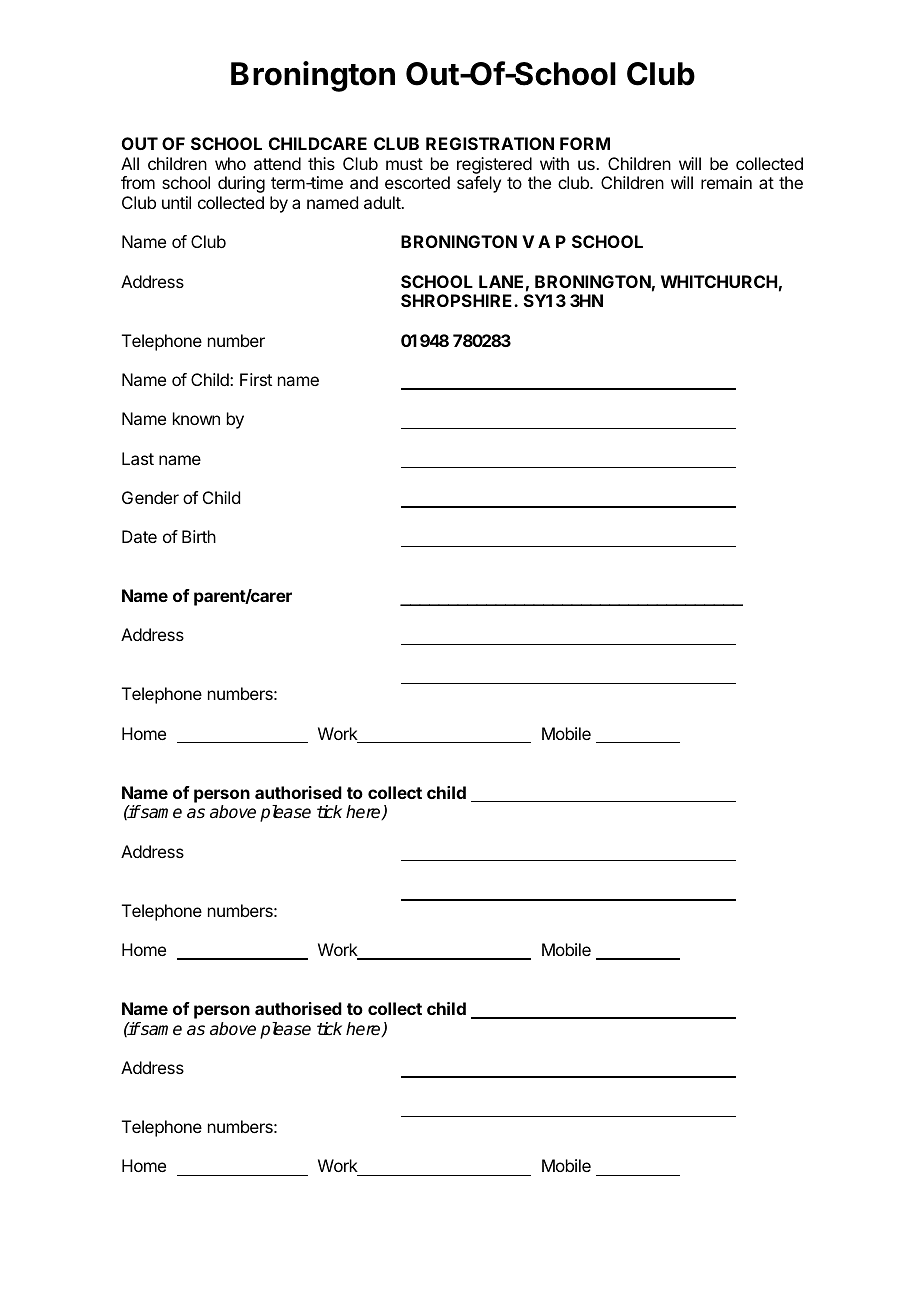 The image size is (924, 1308). Describe the element at coordinates (458, 300) in the document. I see `SHROPSHIRE` at that location.
